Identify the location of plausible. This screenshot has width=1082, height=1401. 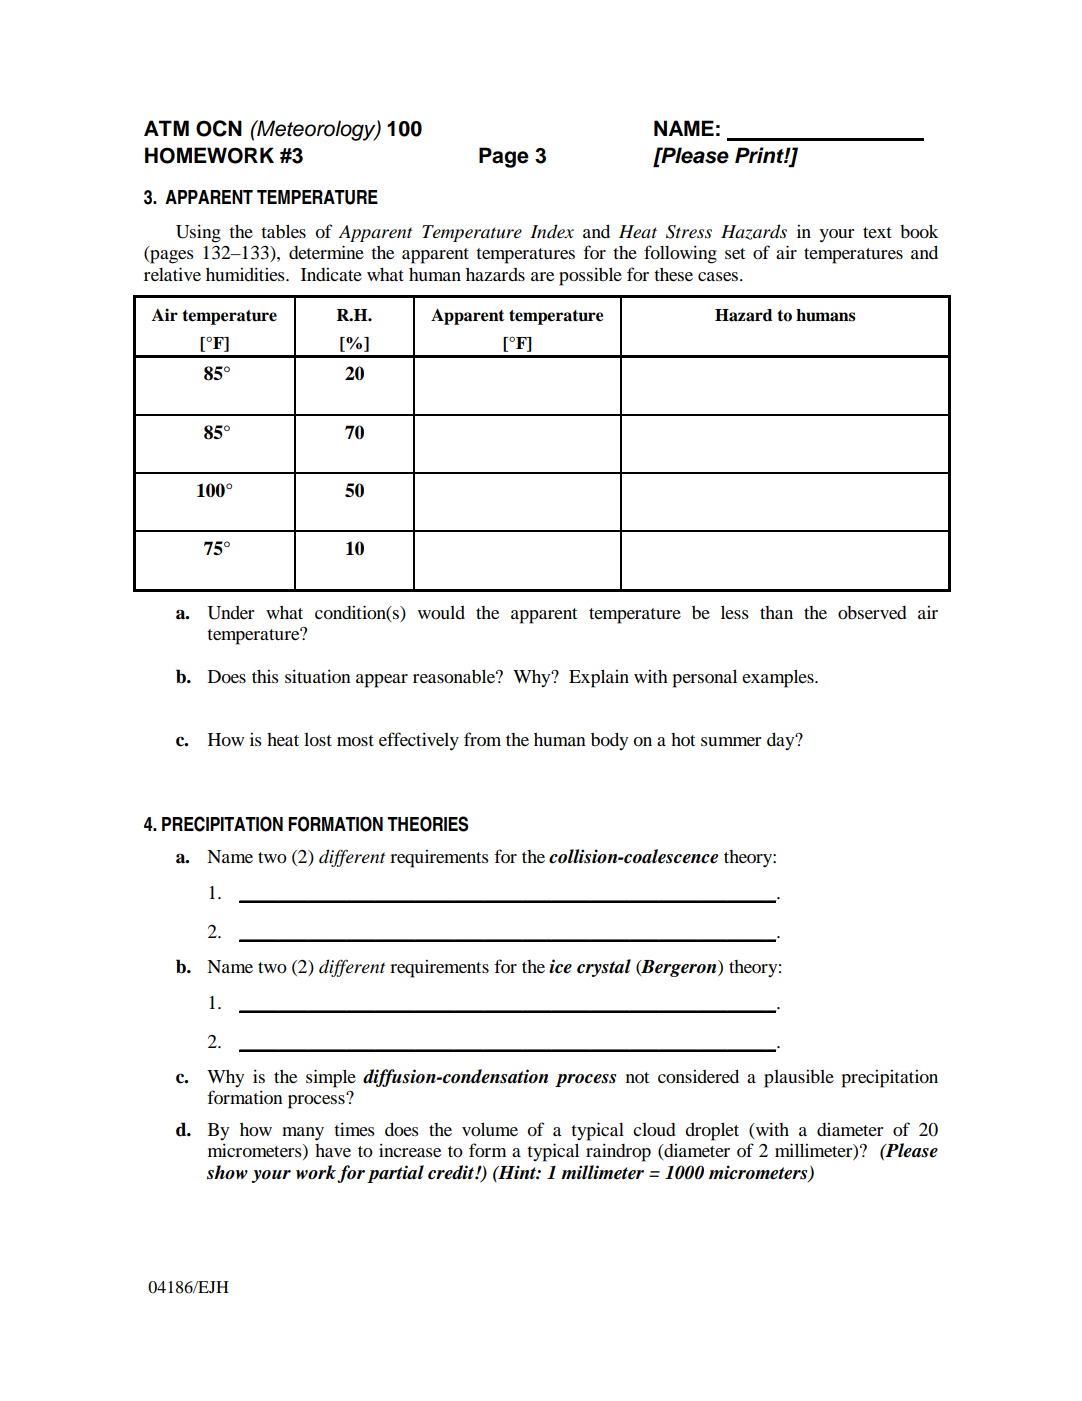
(799, 1079).
